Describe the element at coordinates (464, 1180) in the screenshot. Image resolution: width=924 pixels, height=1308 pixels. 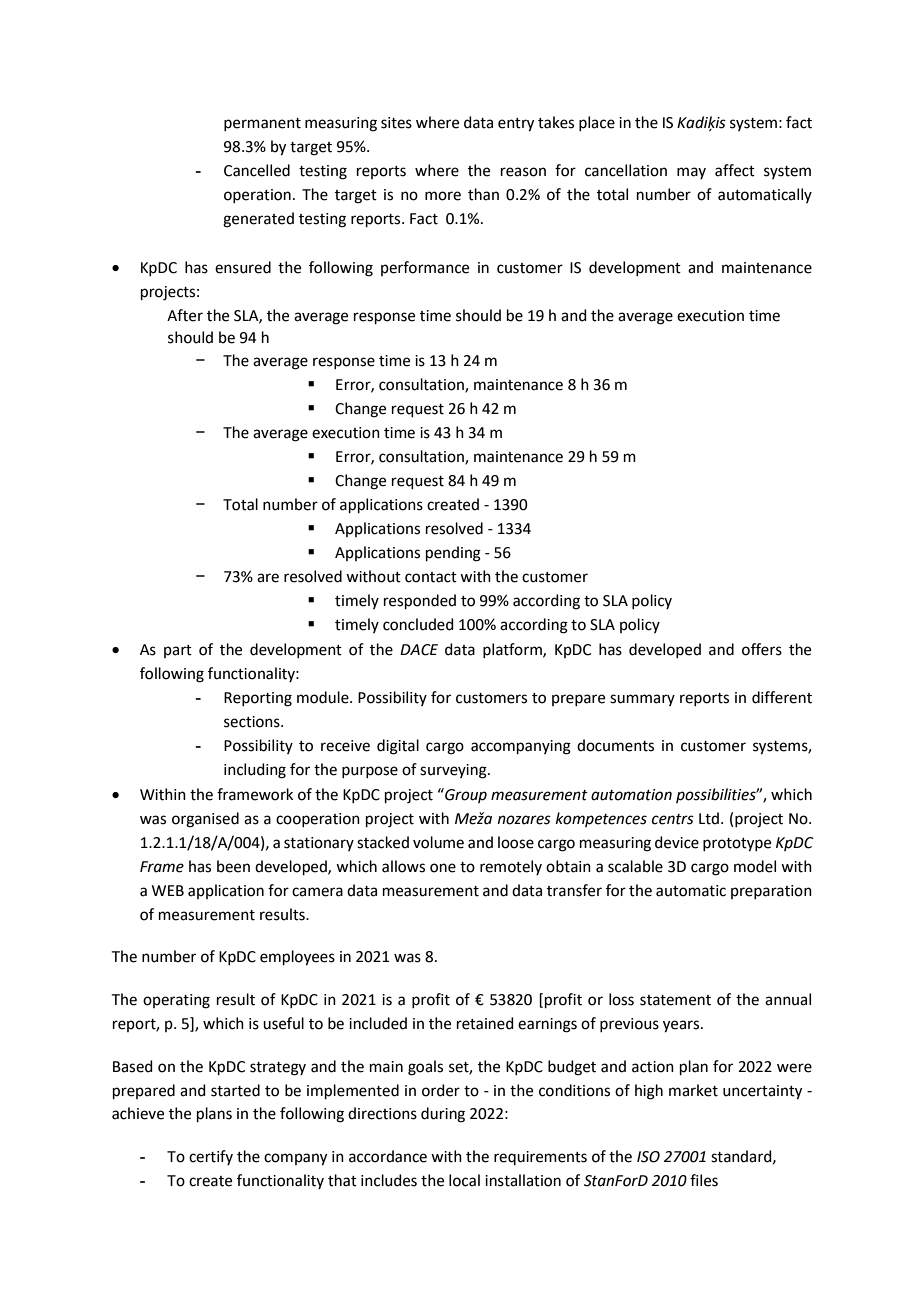
I see `local` at that location.
